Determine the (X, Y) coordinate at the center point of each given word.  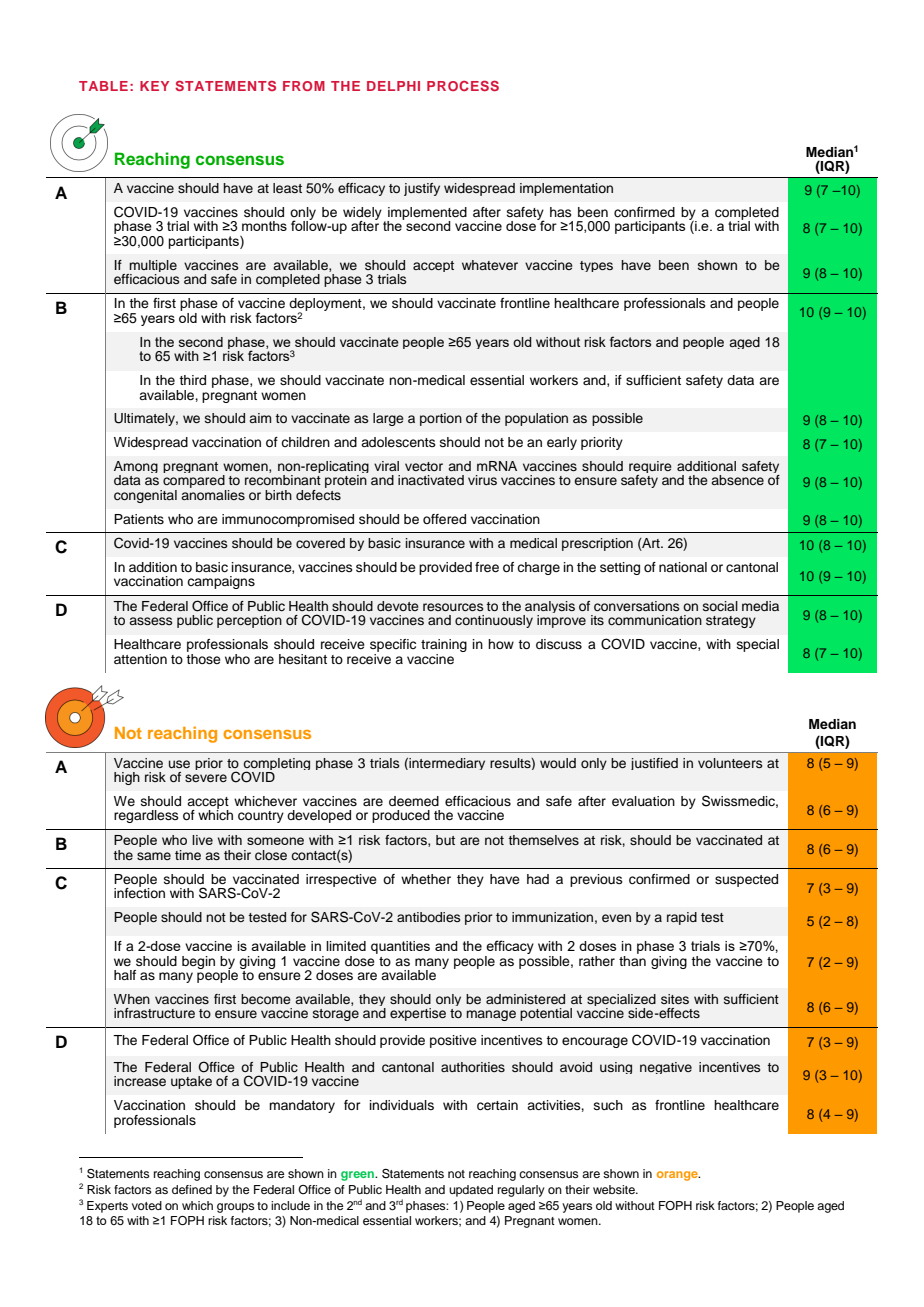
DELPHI (393, 86)
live (202, 840)
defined (192, 1189)
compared (194, 483)
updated (471, 1191)
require (650, 468)
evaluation (643, 801)
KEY (154, 86)
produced (401, 816)
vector (424, 466)
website (615, 1189)
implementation (566, 189)
